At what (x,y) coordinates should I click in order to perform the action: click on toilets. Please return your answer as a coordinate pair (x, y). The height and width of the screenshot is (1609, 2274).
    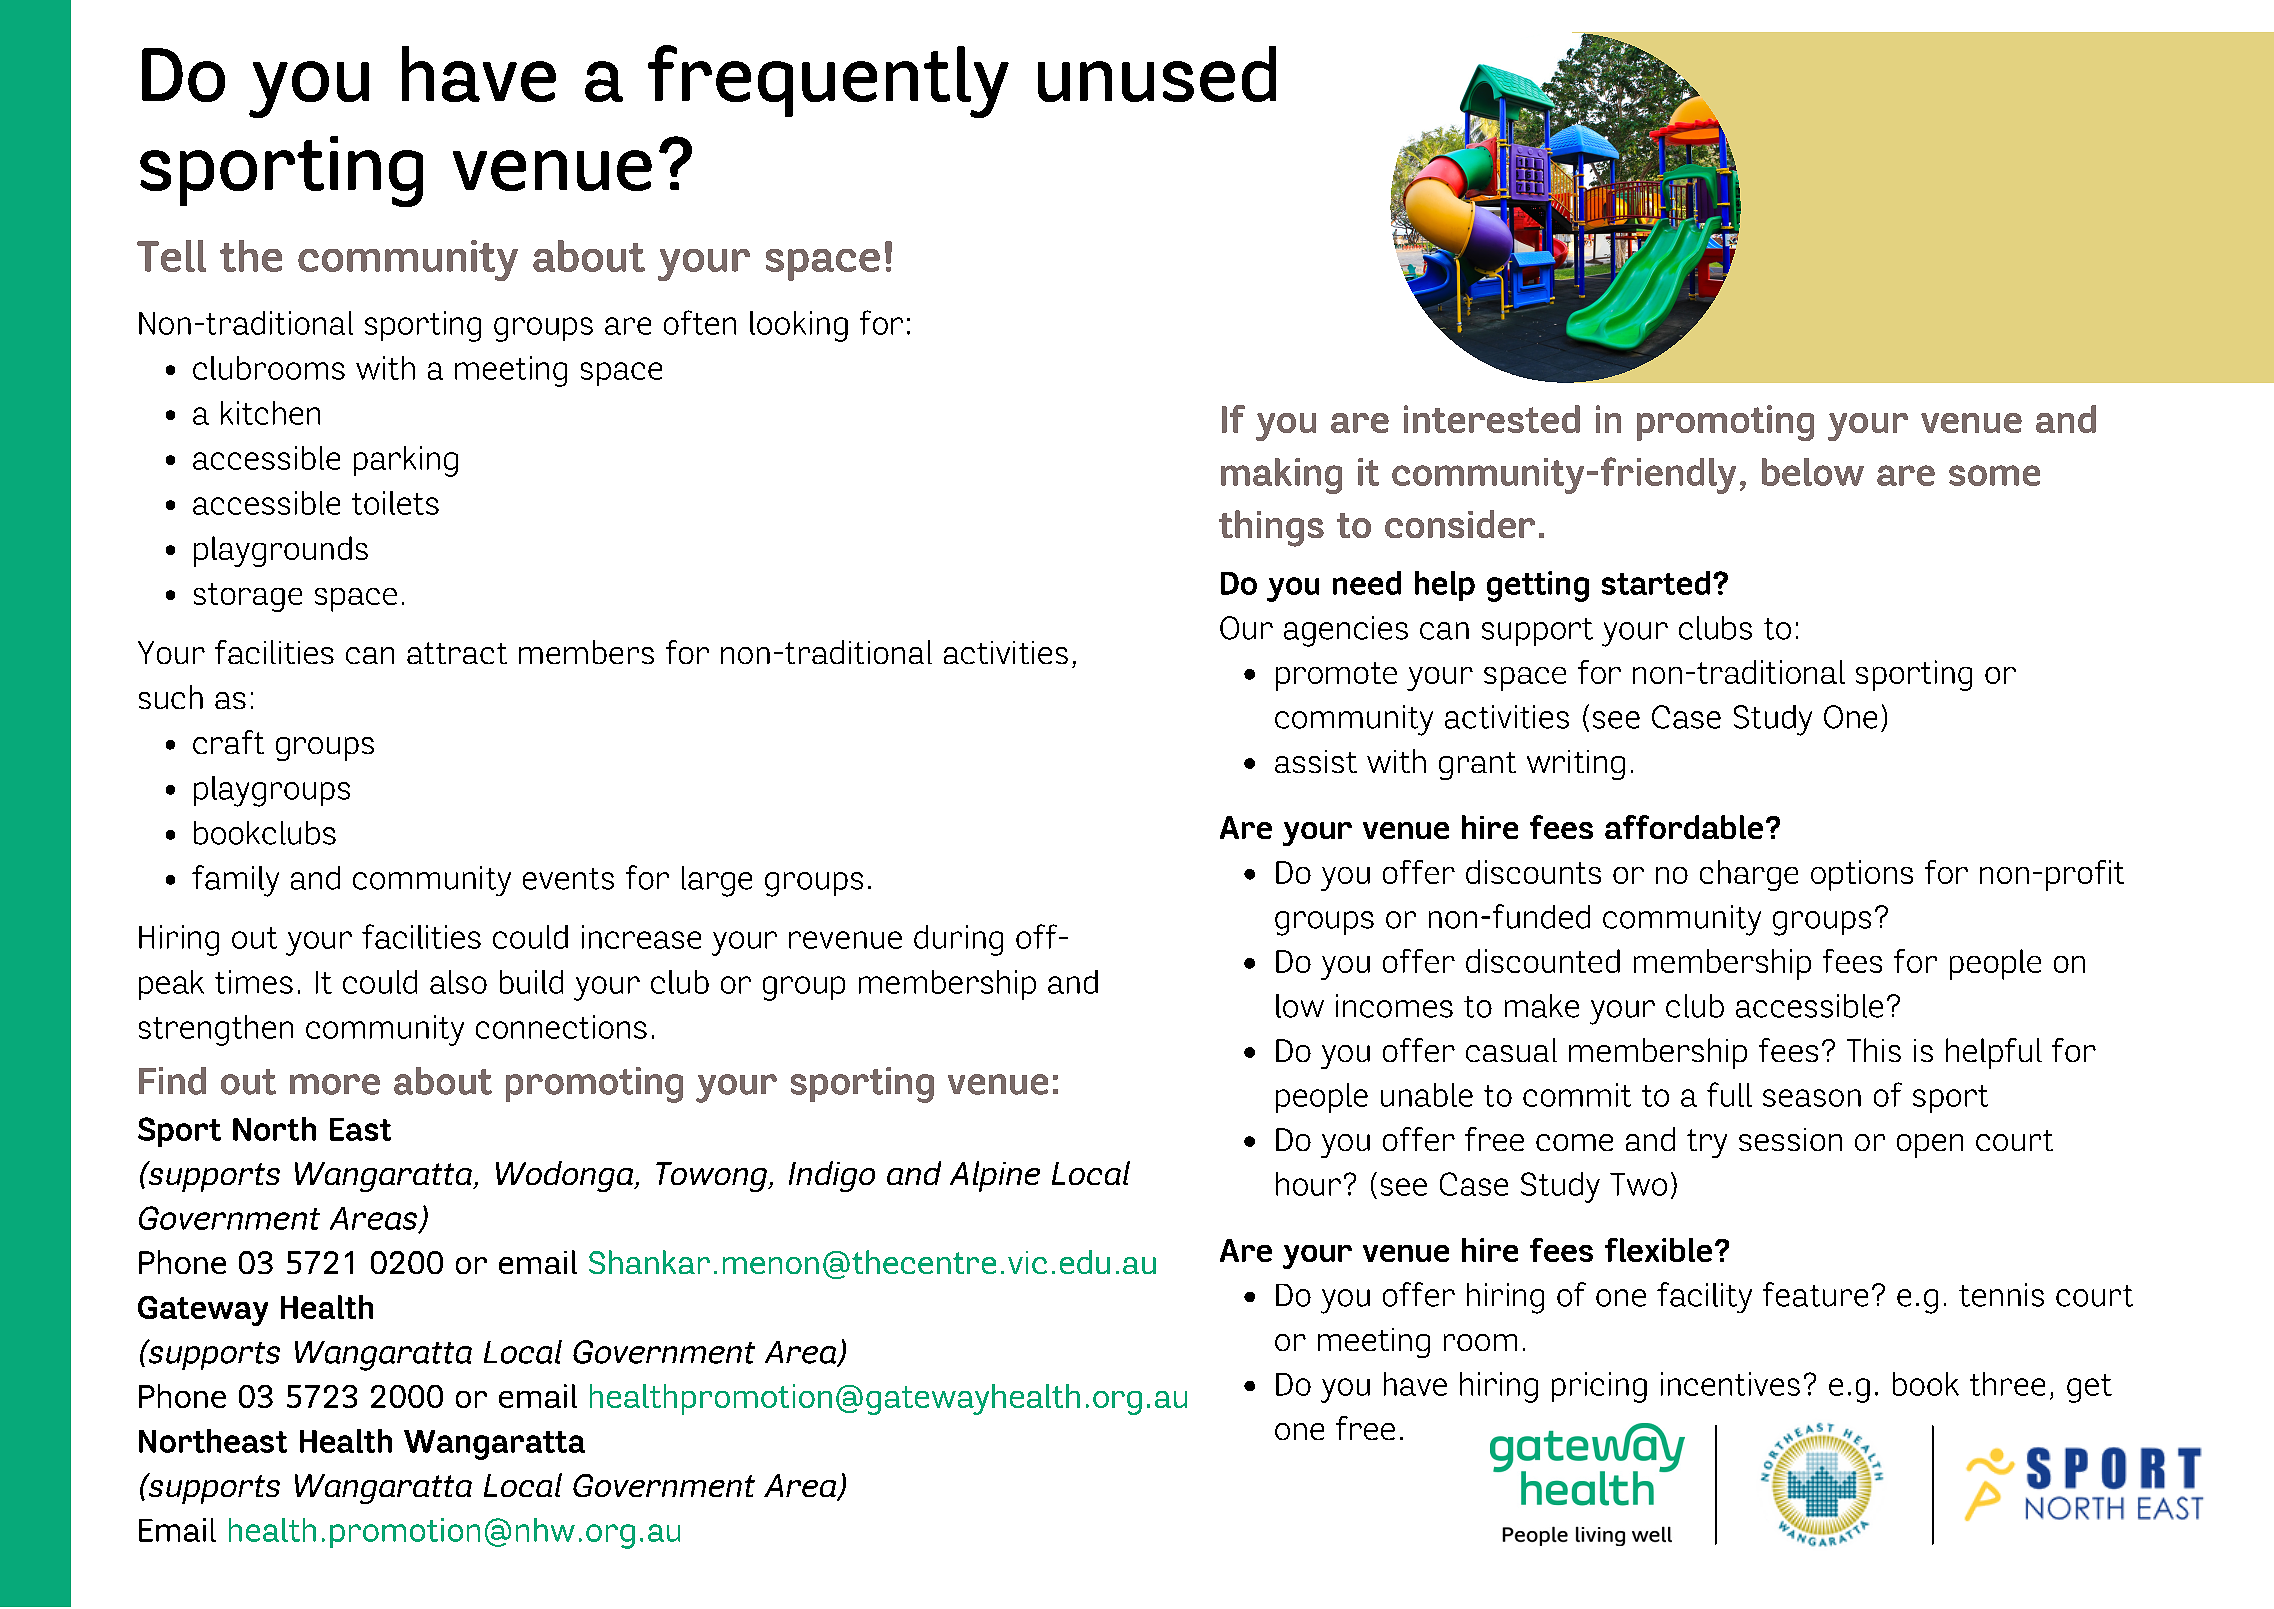
    Looking at the image, I should click on (395, 503).
